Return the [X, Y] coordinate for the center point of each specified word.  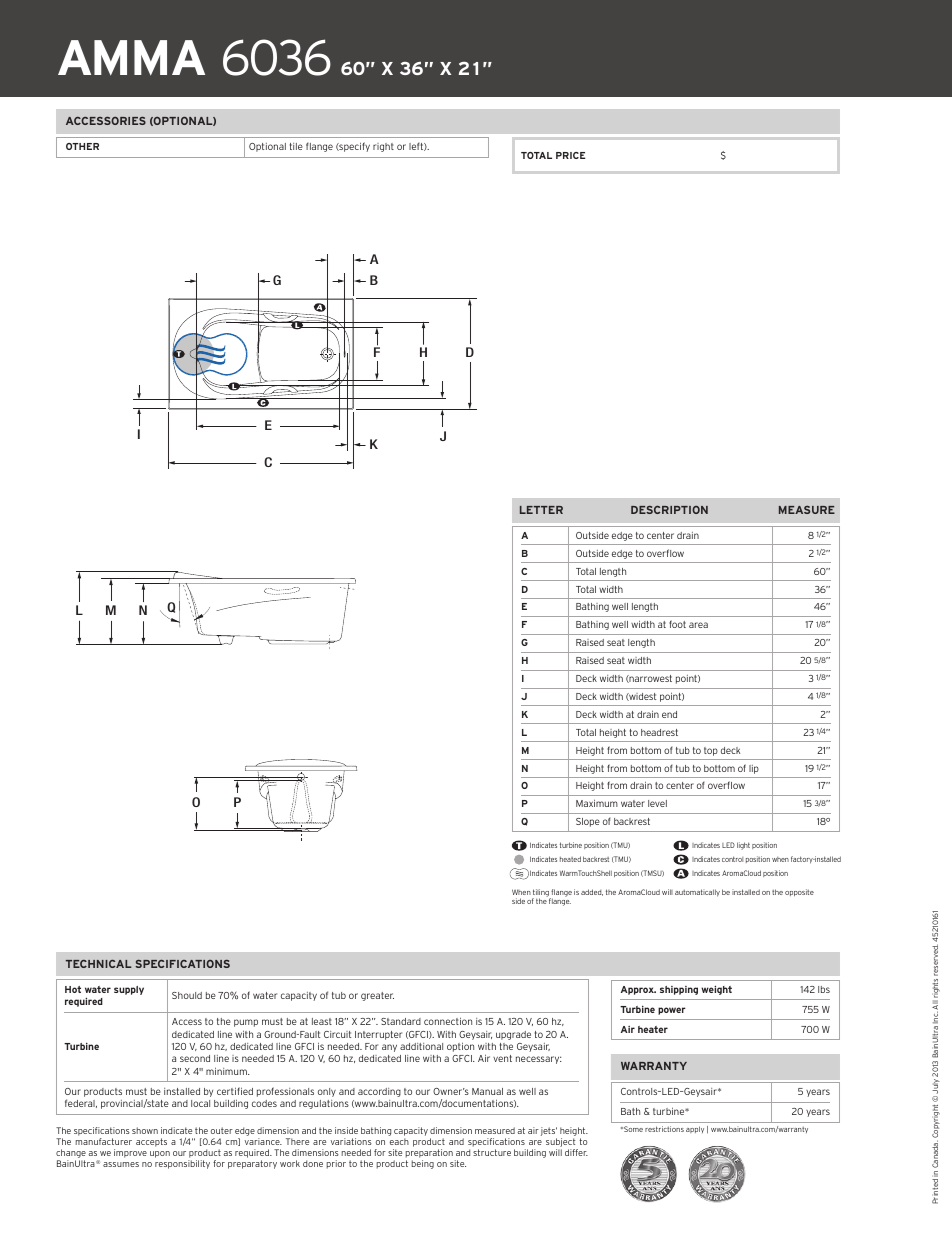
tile [296, 146]
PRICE [571, 155]
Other [82, 146]
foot [677, 624]
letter [541, 510]
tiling [541, 894]
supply [129, 990]
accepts [151, 1142]
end [669, 714]
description [669, 510]
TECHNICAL [99, 964]
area [698, 625]
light [743, 846]
